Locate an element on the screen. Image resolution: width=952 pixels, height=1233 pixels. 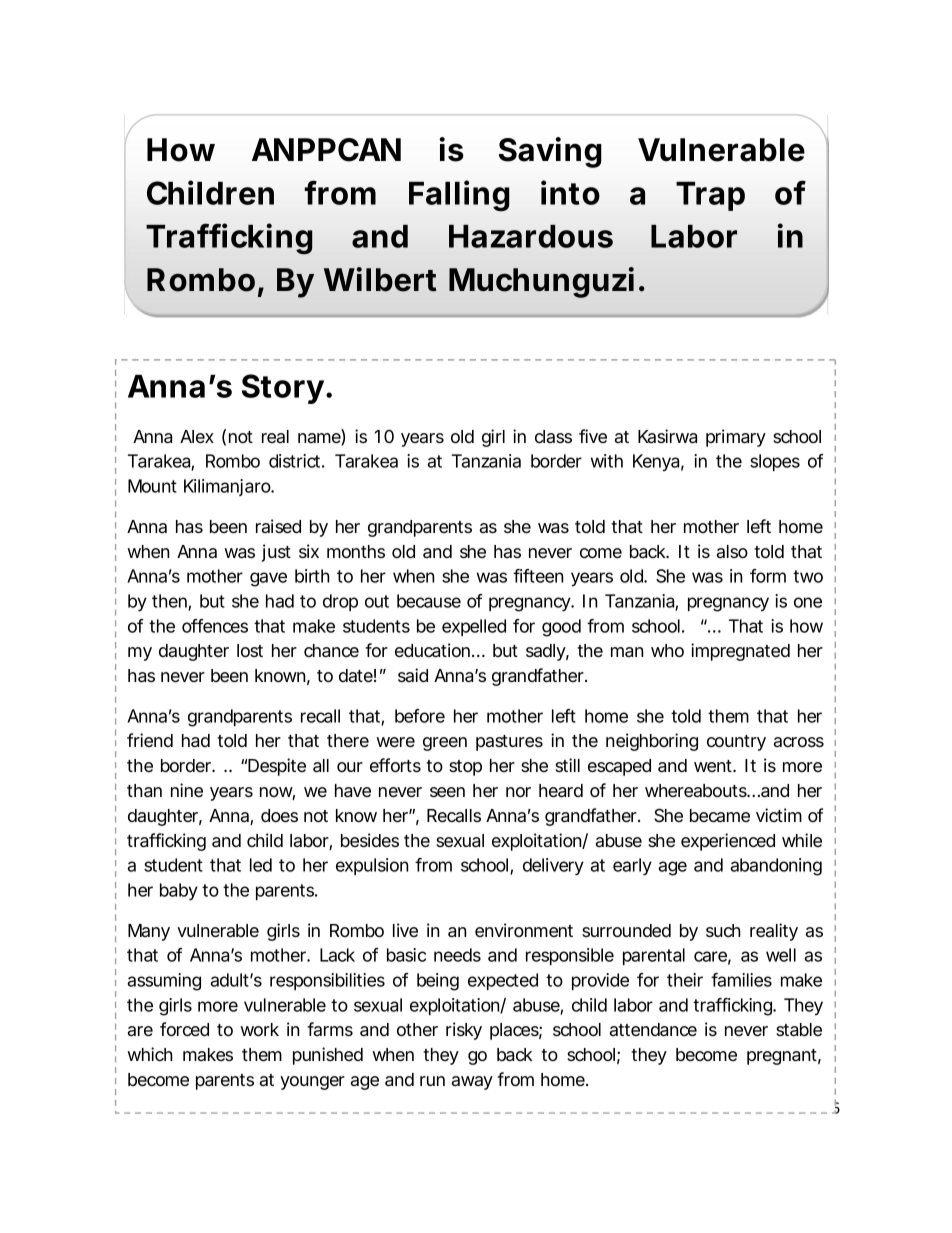
Saving is located at coordinates (550, 152).
